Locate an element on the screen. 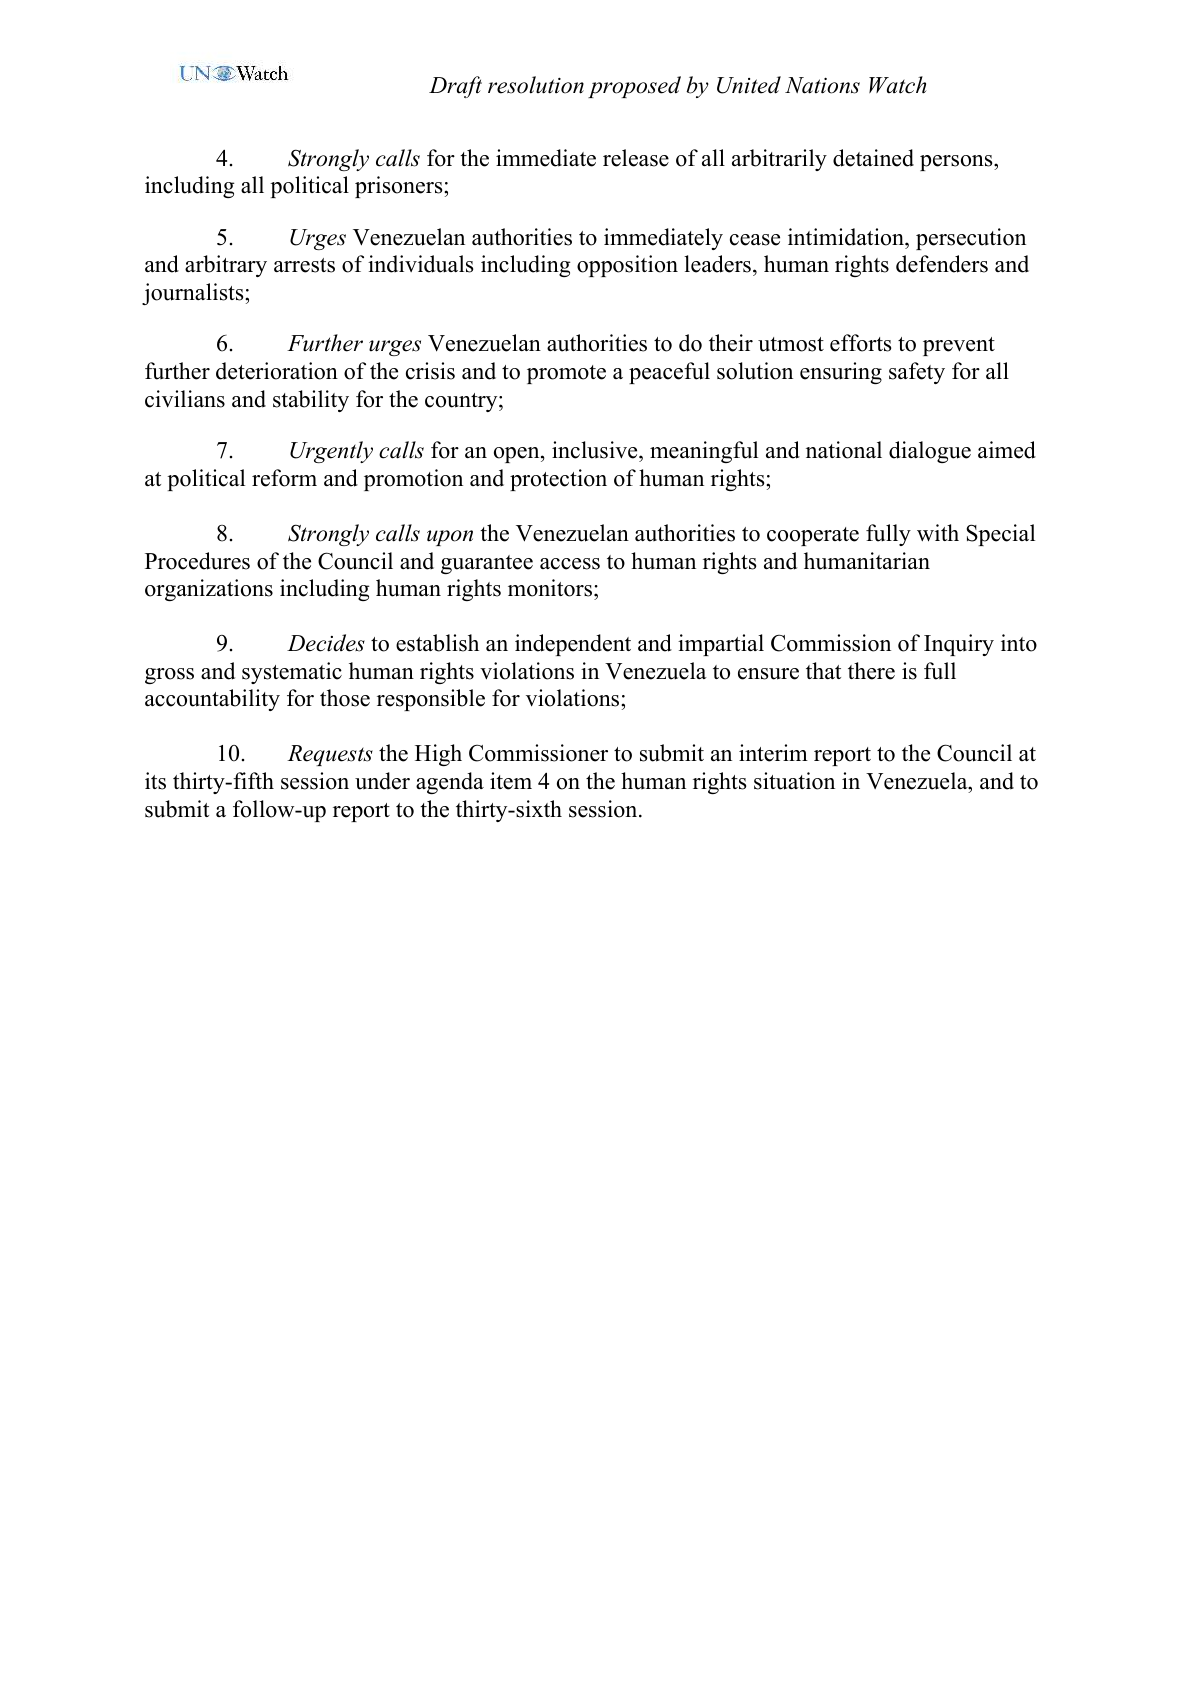 This screenshot has width=1188, height=1682. Requests is located at coordinates (330, 755).
